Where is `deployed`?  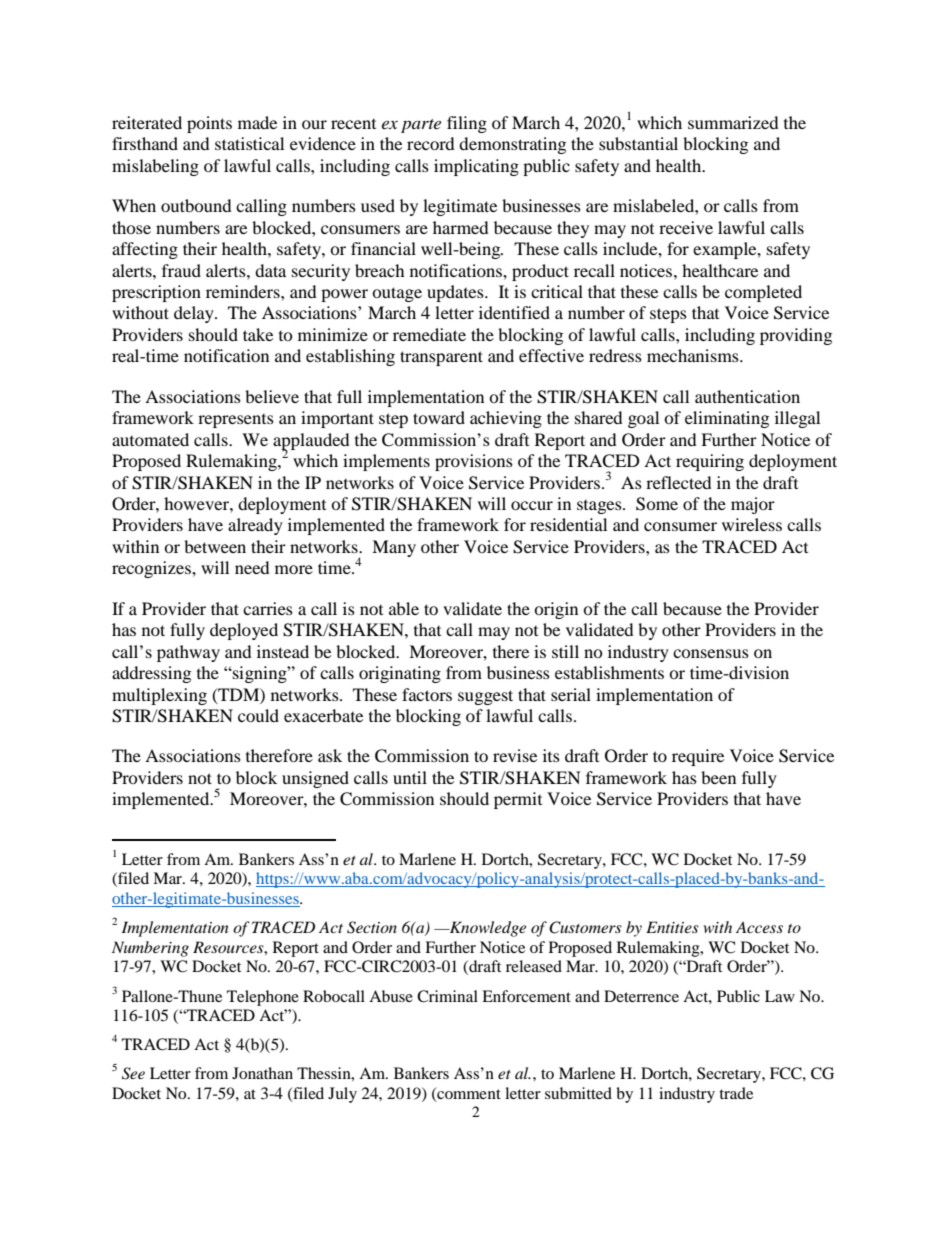
deployed is located at coordinates (244, 631).
